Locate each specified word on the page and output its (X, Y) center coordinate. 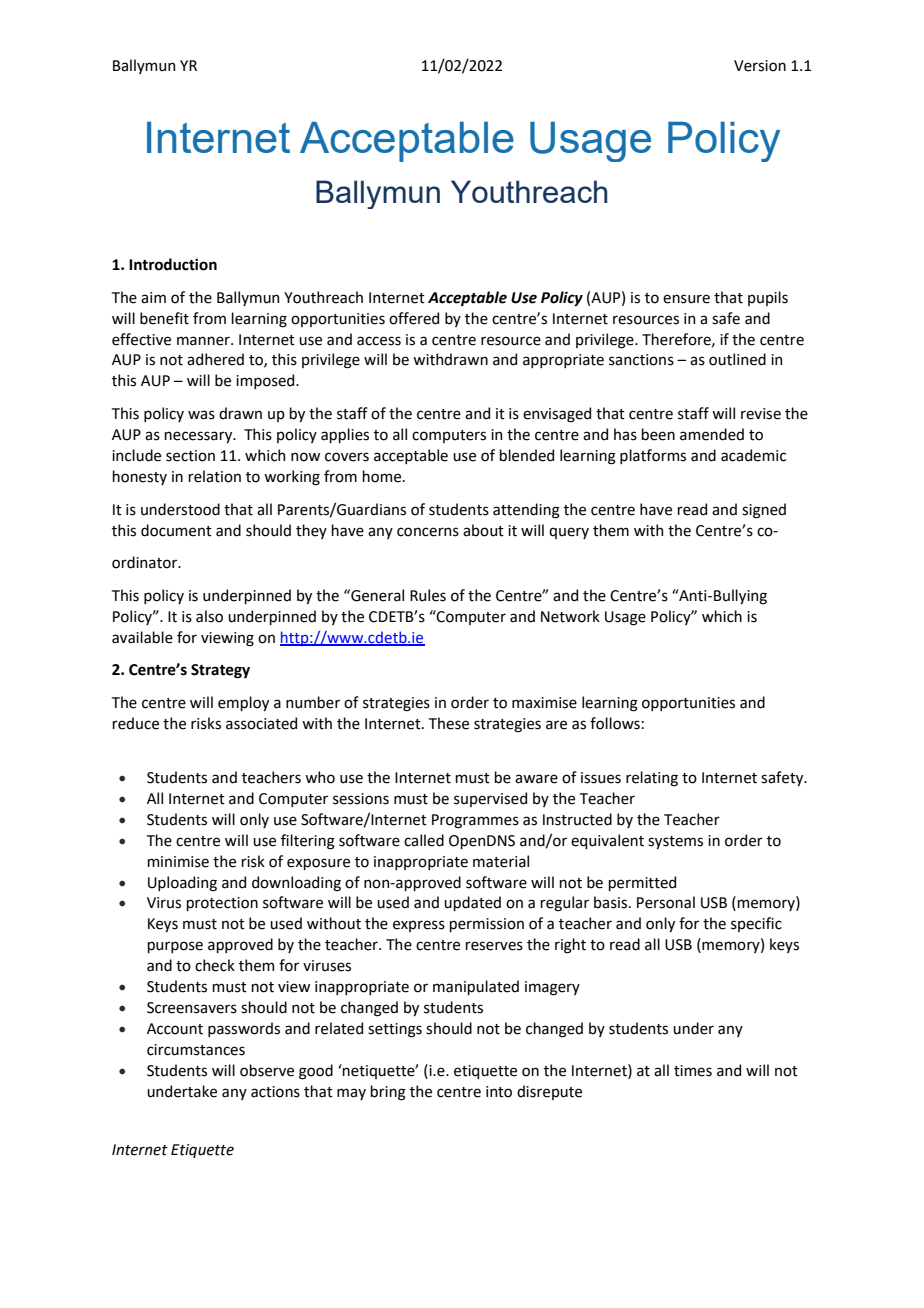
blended (526, 455)
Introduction (173, 264)
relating (652, 779)
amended (712, 434)
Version (760, 66)
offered (414, 318)
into (499, 1092)
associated (261, 723)
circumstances (196, 1050)
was (201, 415)
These (449, 723)
